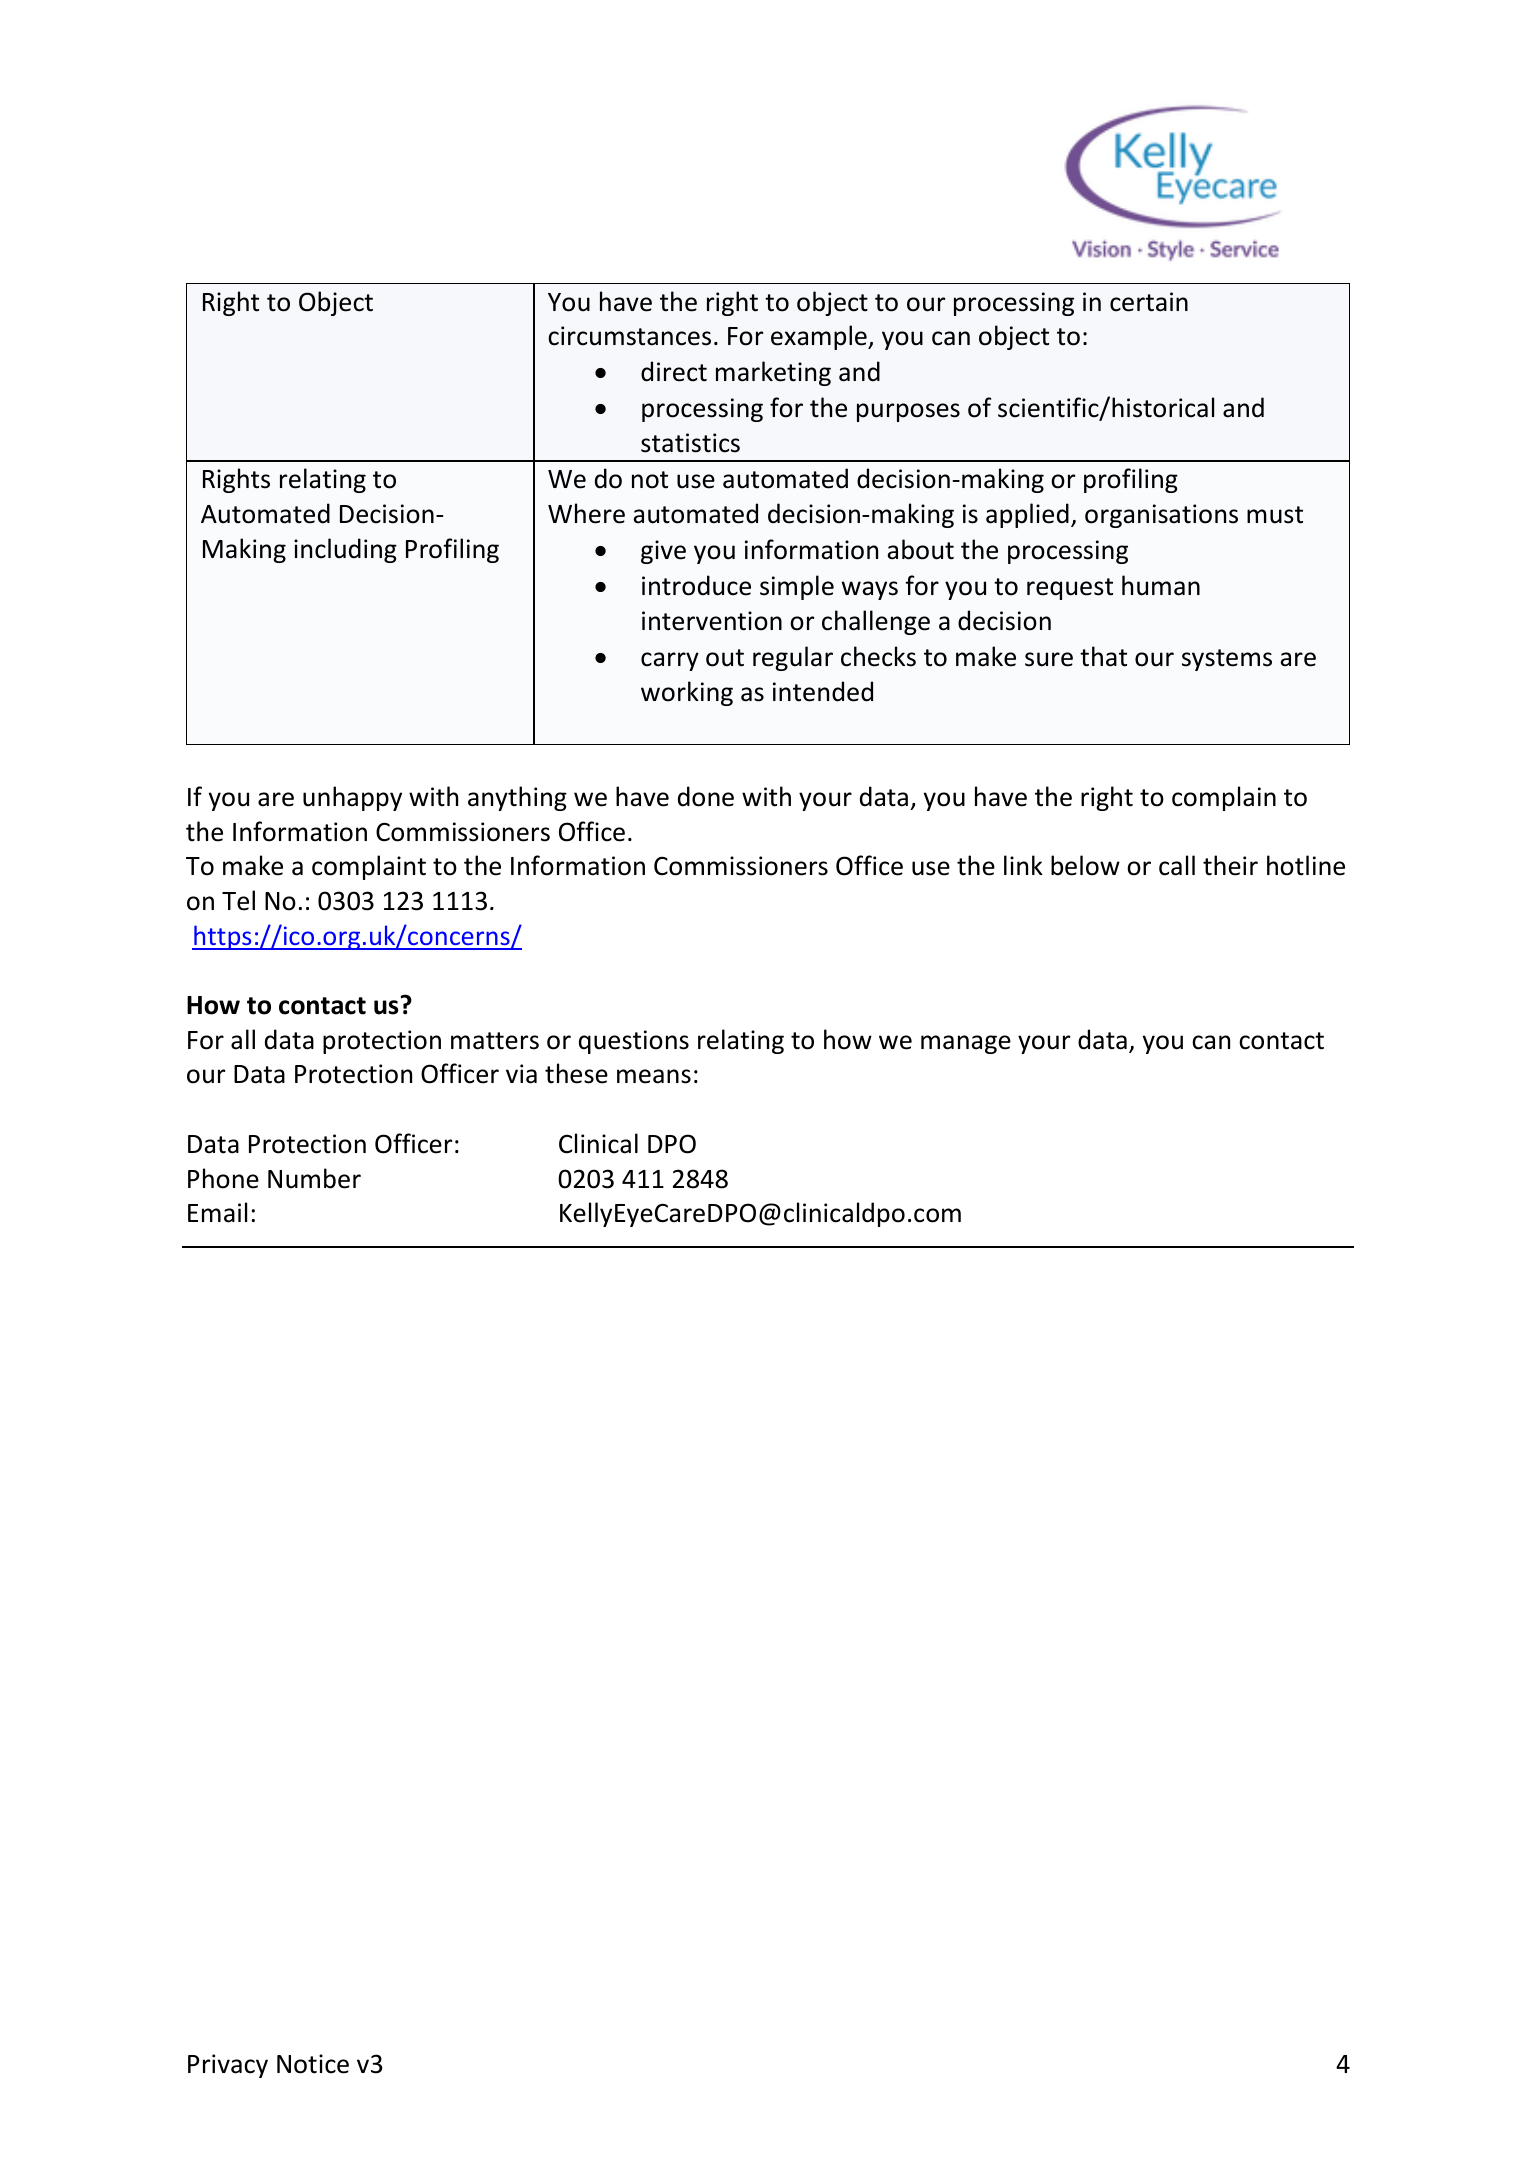 The image size is (1536, 2174). I want to click on Email, so click(217, 1212).
